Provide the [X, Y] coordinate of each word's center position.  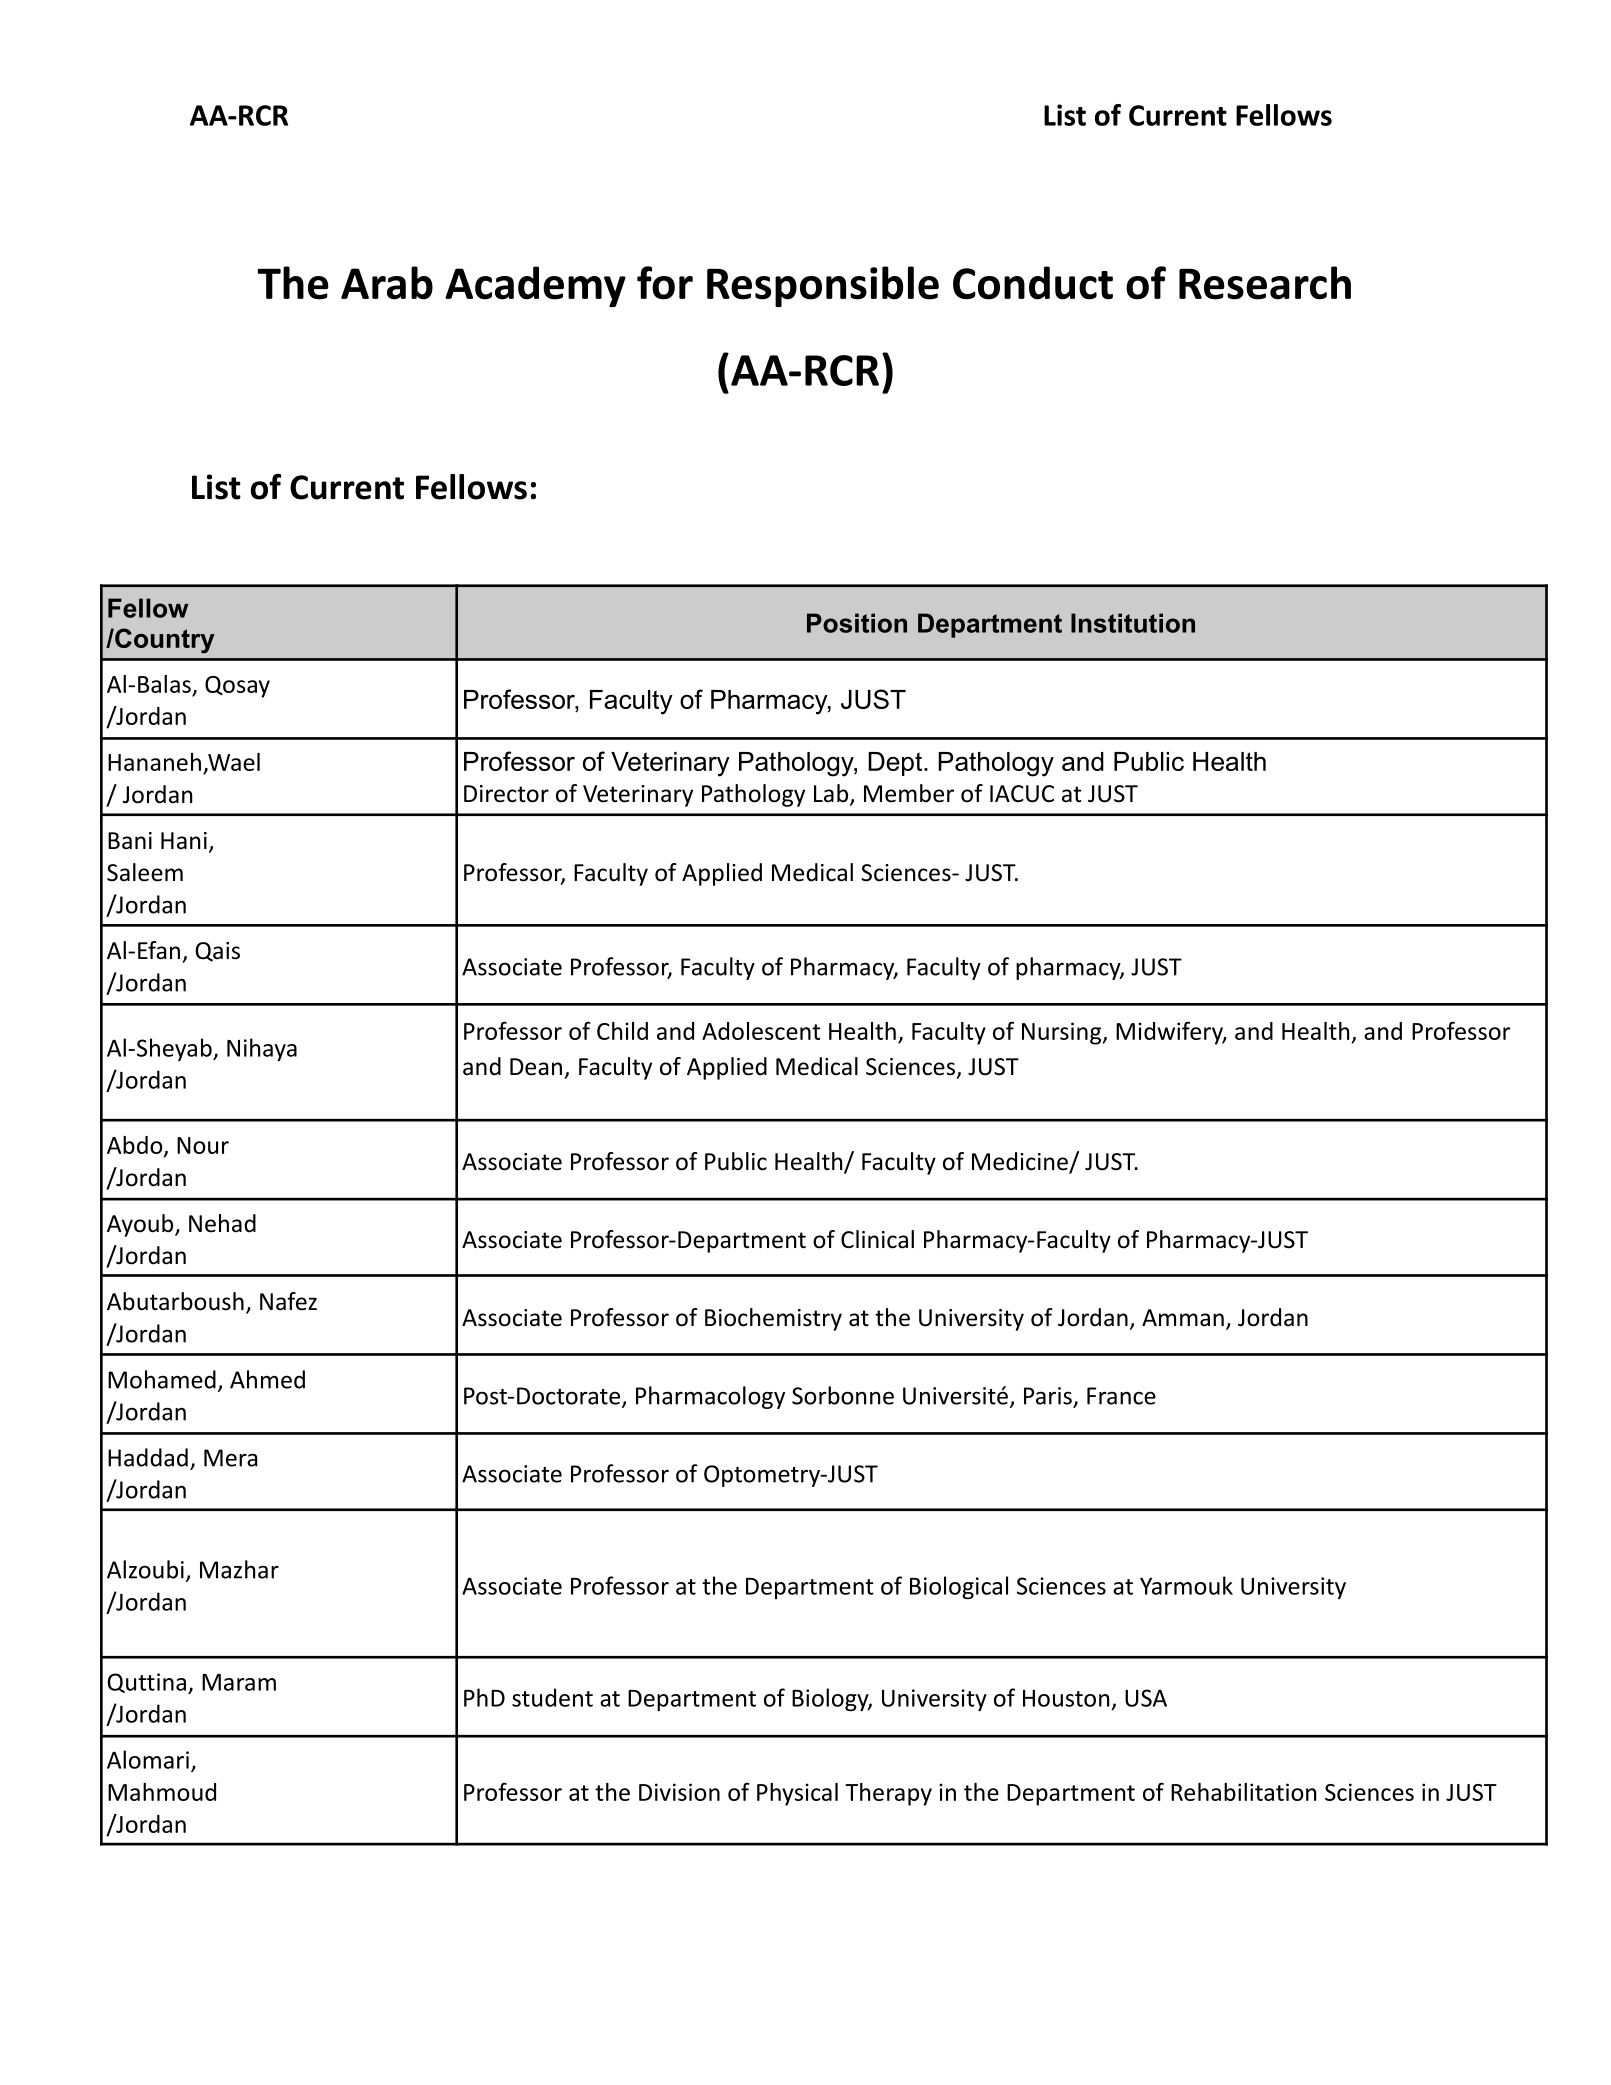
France [1121, 1396]
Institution [1133, 623]
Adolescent [761, 1031]
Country [164, 641]
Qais [217, 952]
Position [857, 623]
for [665, 283]
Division [679, 1792]
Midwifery [1171, 1033]
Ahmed [267, 1379]
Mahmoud [162, 1792]
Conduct [1033, 283]
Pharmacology [710, 1397]
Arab [387, 283]
